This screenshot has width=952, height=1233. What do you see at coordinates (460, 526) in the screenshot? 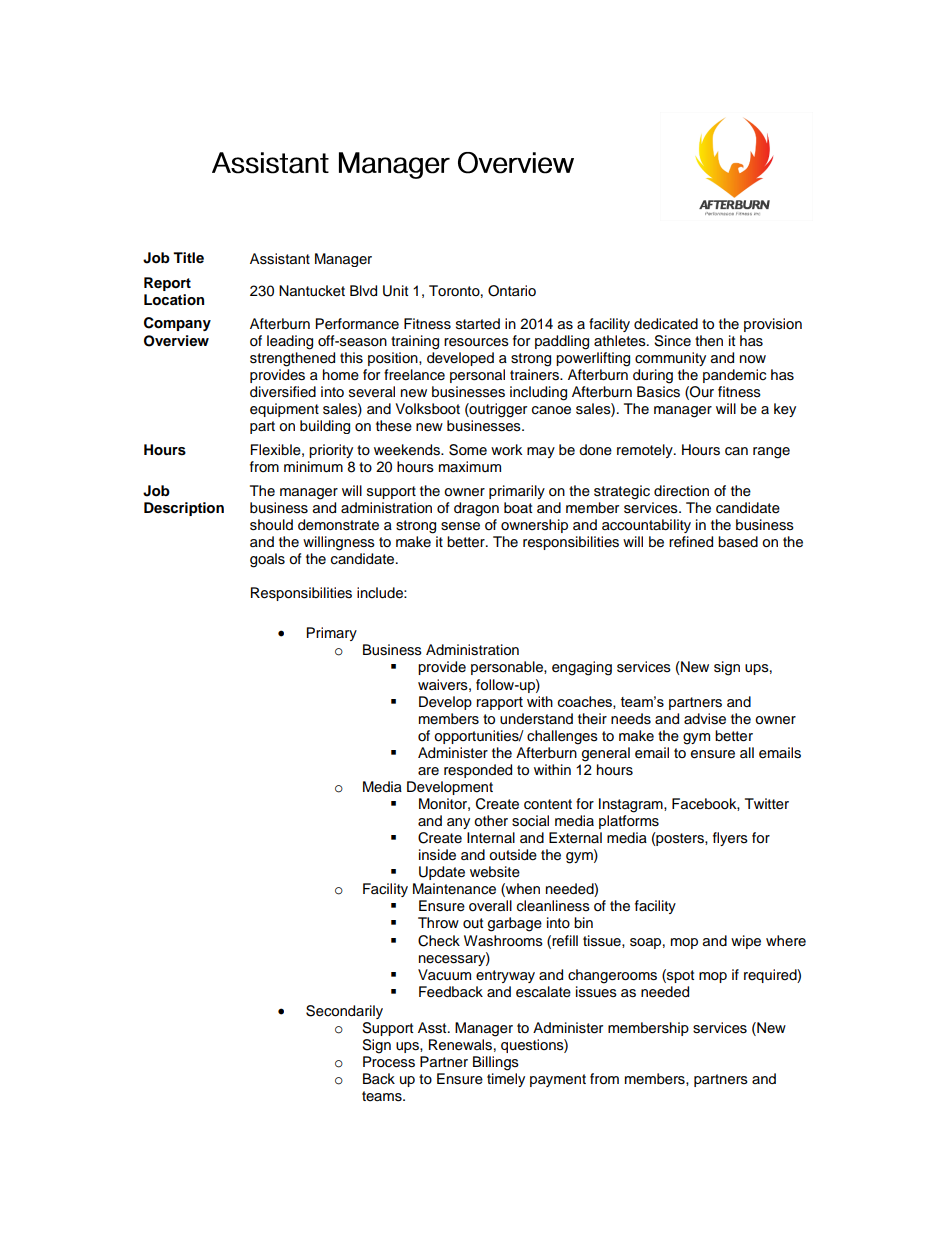
I see `sense` at bounding box center [460, 526].
